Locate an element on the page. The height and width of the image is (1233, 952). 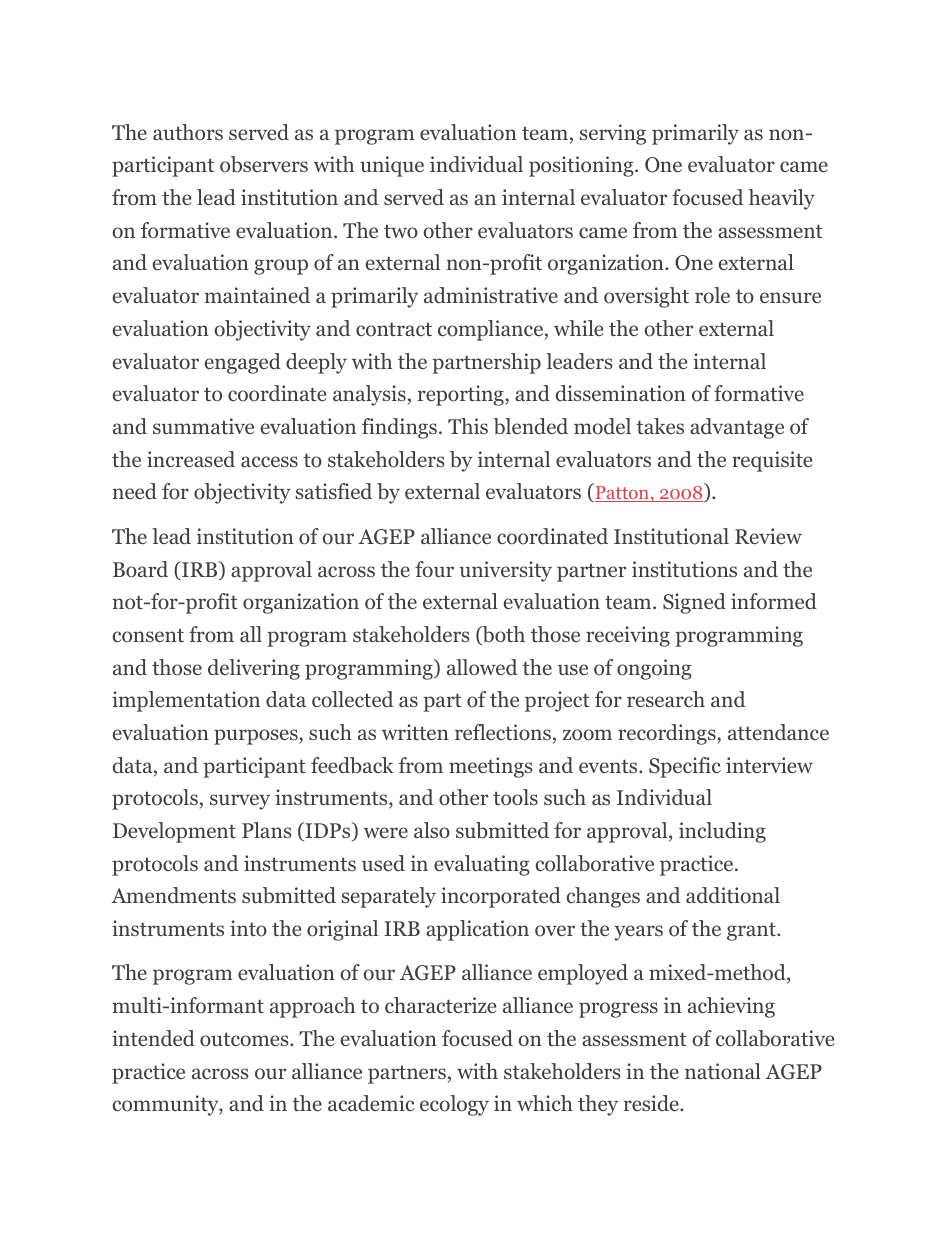
both is located at coordinates (502, 635).
